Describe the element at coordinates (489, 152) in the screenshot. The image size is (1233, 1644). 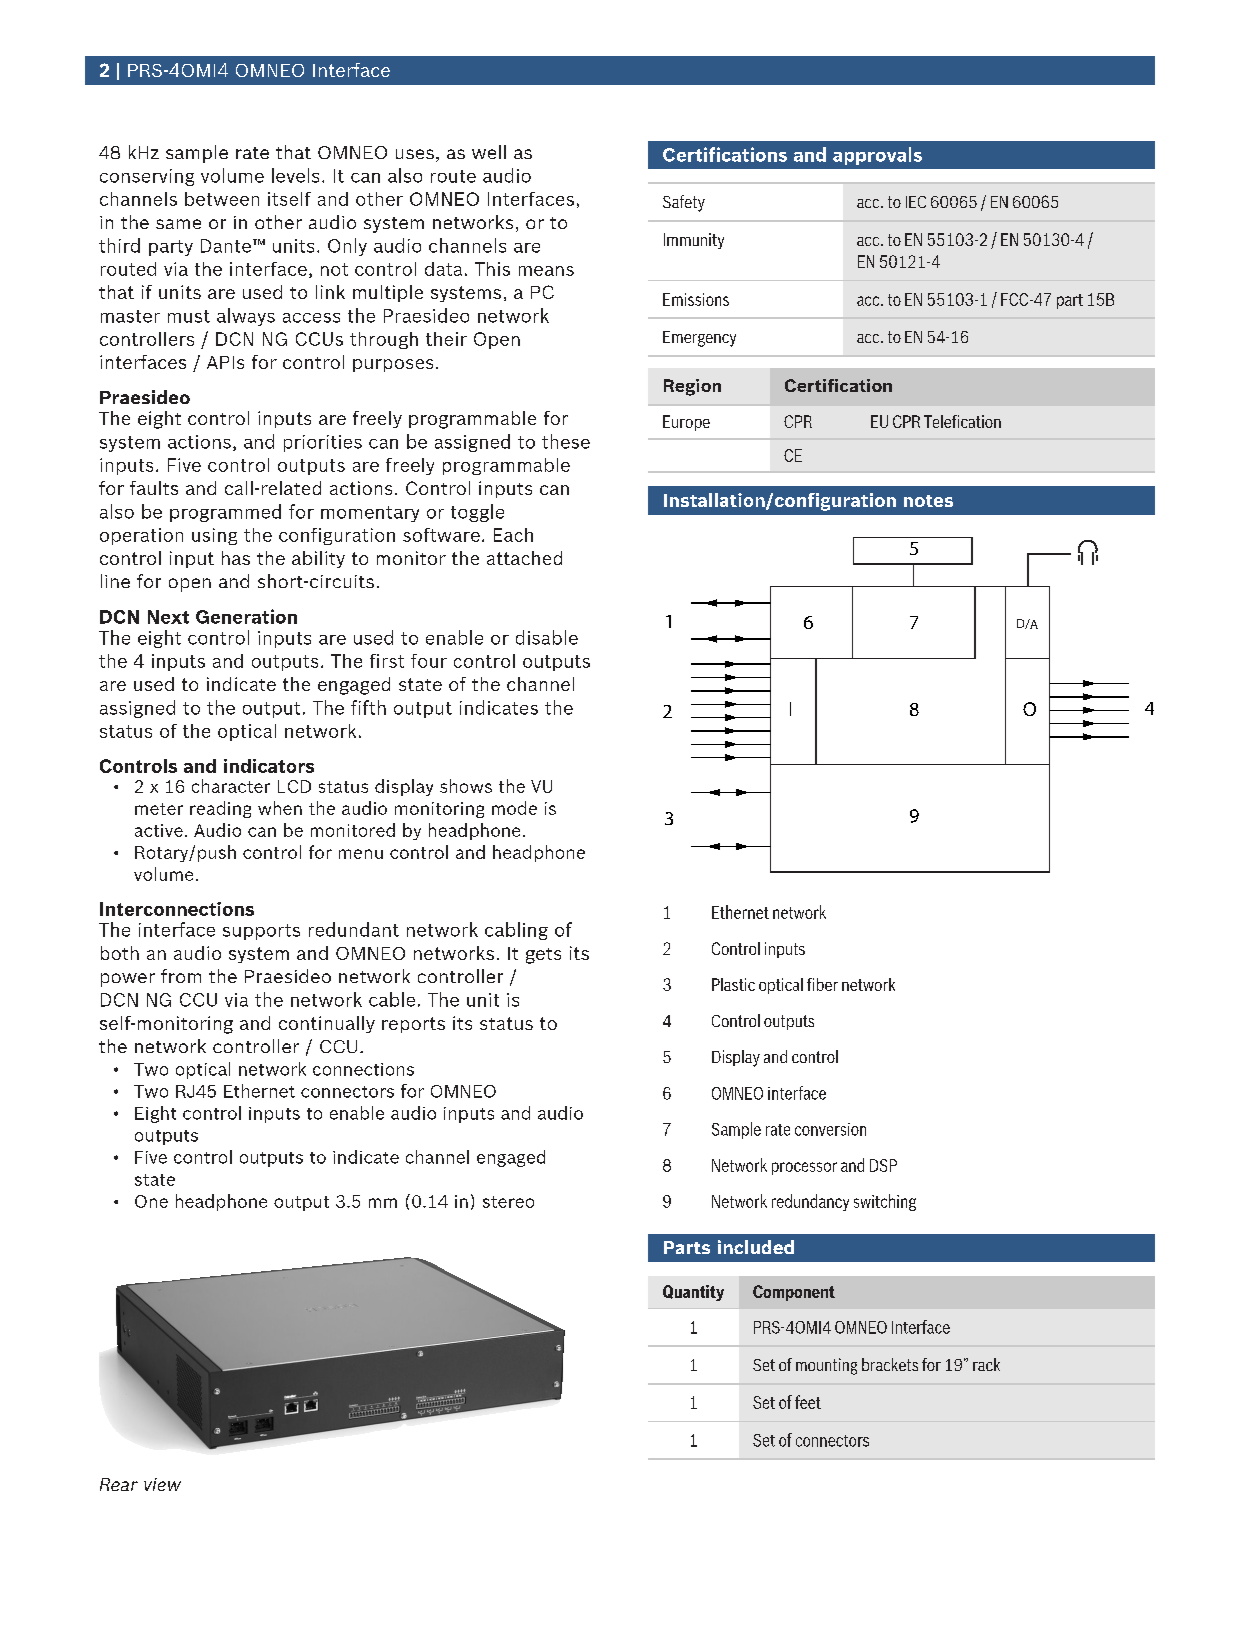
I see `well` at that location.
